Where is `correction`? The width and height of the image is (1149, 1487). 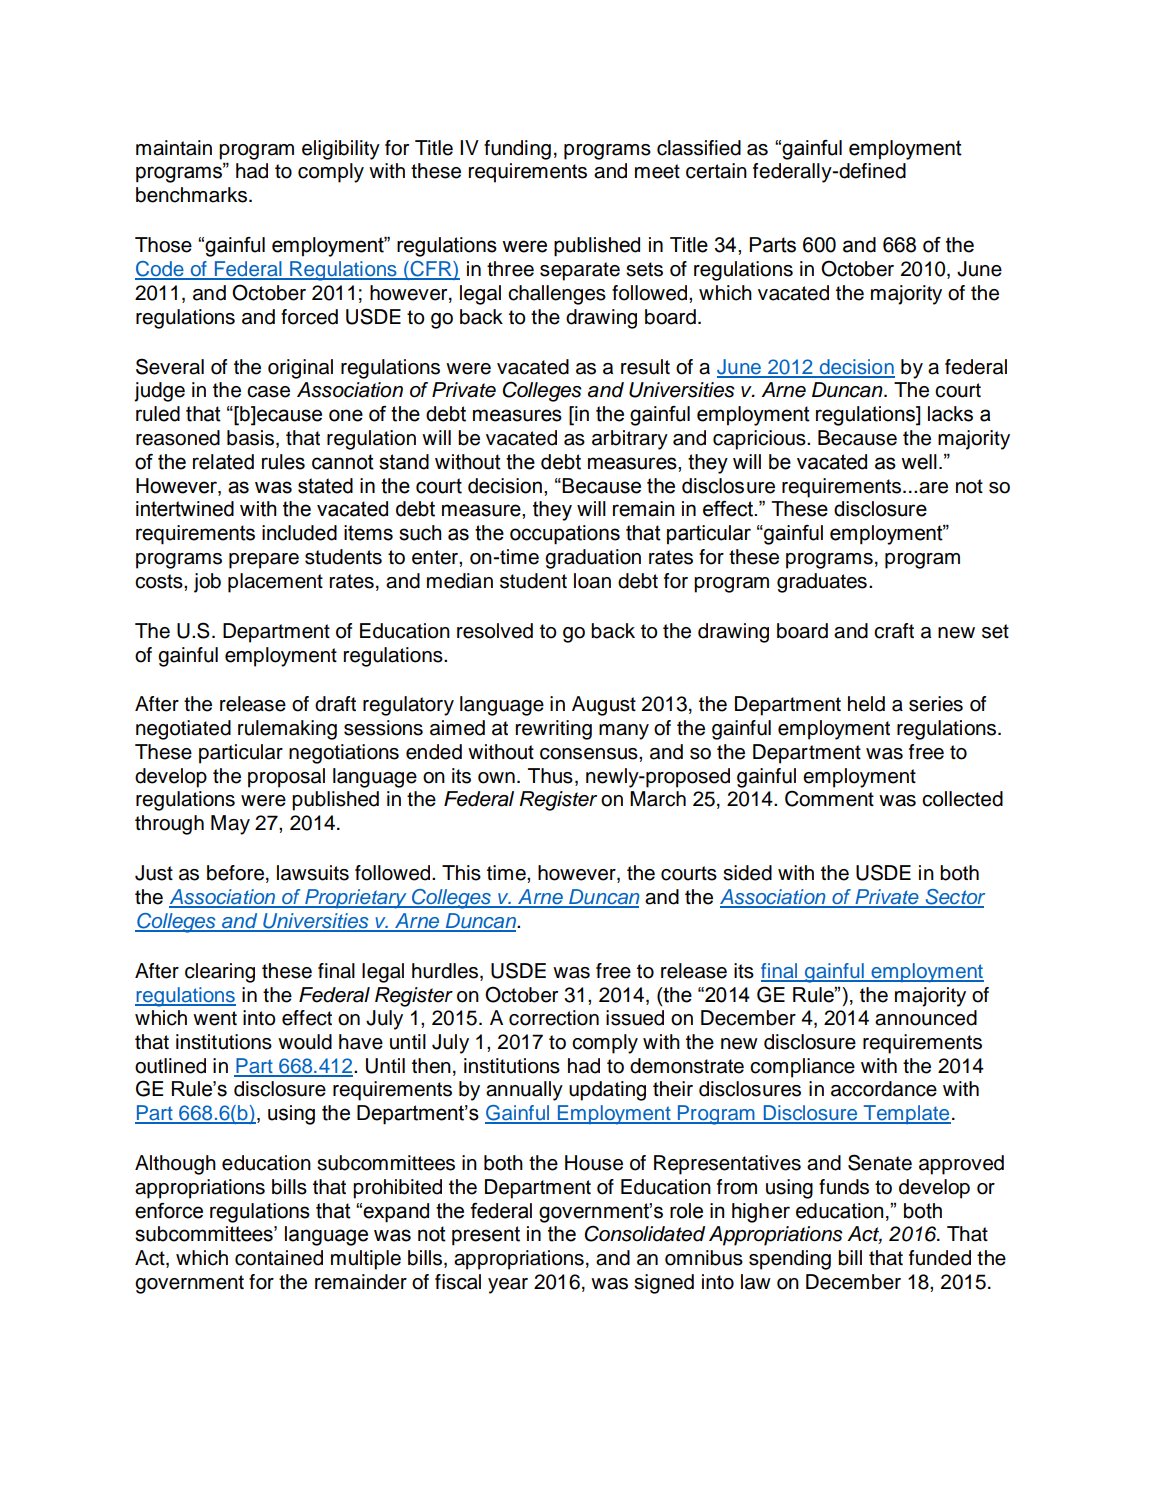
correction is located at coordinates (554, 1018).
